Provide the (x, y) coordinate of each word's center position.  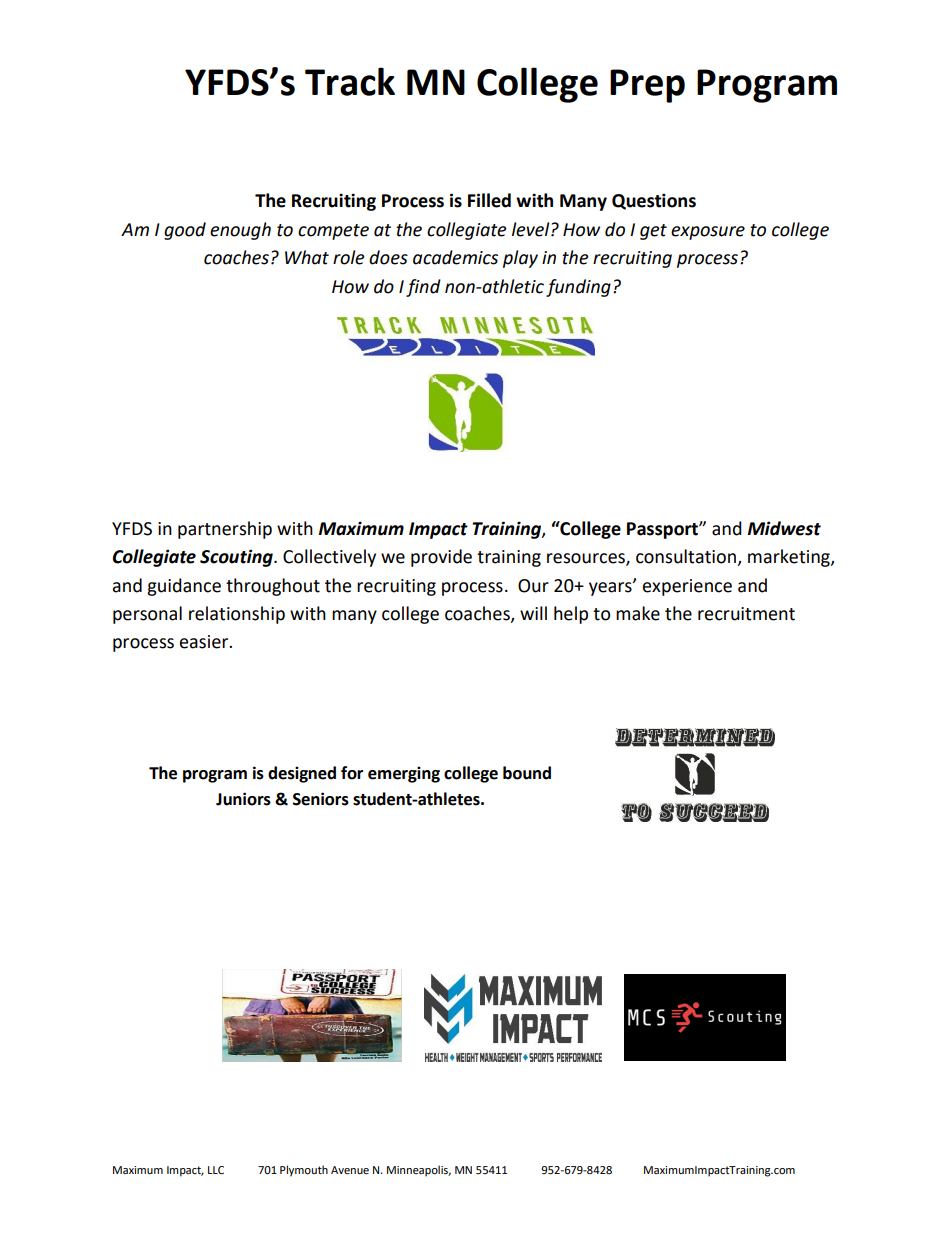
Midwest (784, 528)
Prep (647, 86)
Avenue (350, 1170)
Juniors (243, 799)
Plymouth (304, 1171)
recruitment (746, 614)
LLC (216, 1170)
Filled (489, 200)
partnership (225, 530)
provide (441, 558)
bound (527, 773)
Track (350, 81)
